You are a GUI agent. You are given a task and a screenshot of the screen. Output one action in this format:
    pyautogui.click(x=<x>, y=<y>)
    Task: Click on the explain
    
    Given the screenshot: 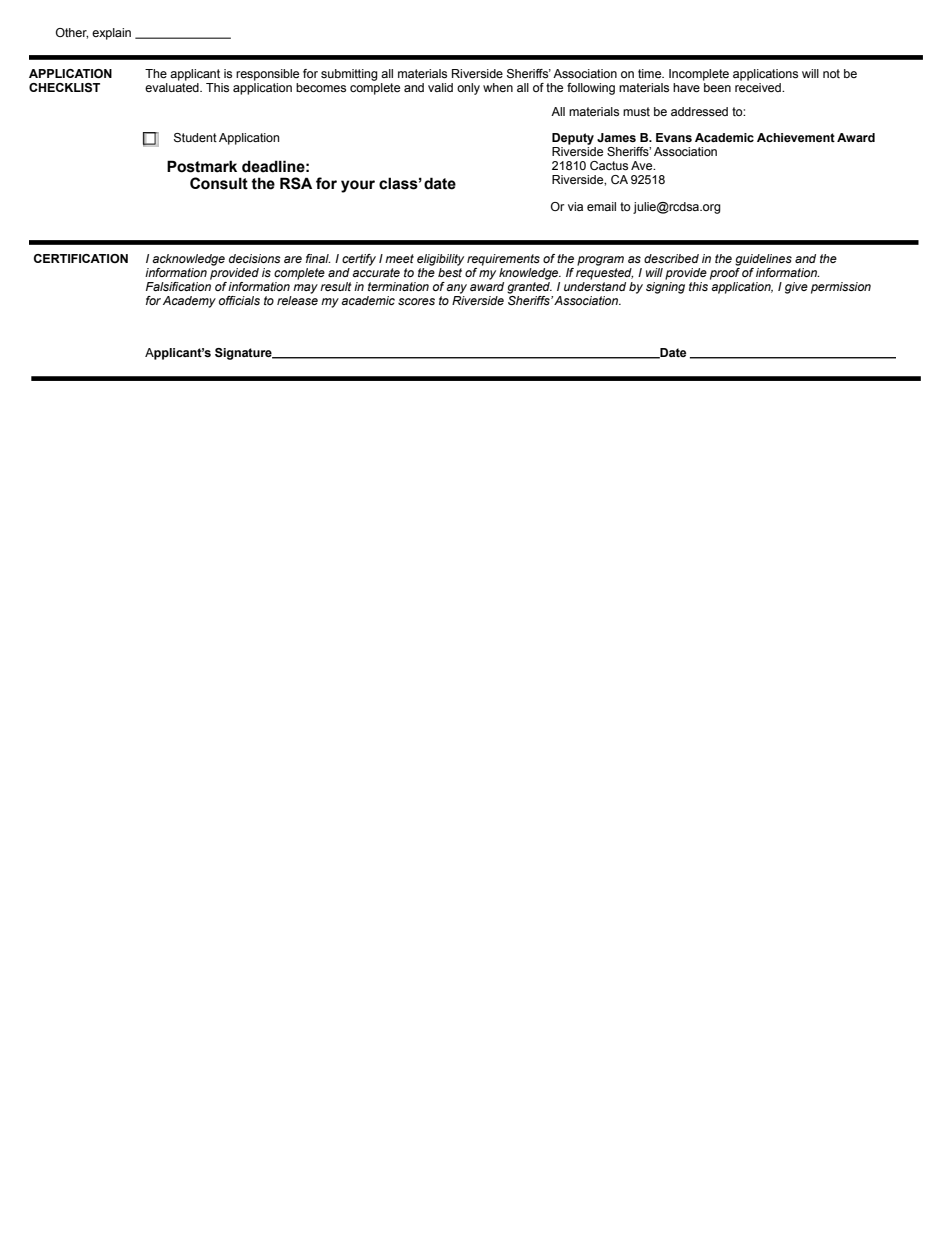 What is the action you would take?
    pyautogui.click(x=111, y=34)
